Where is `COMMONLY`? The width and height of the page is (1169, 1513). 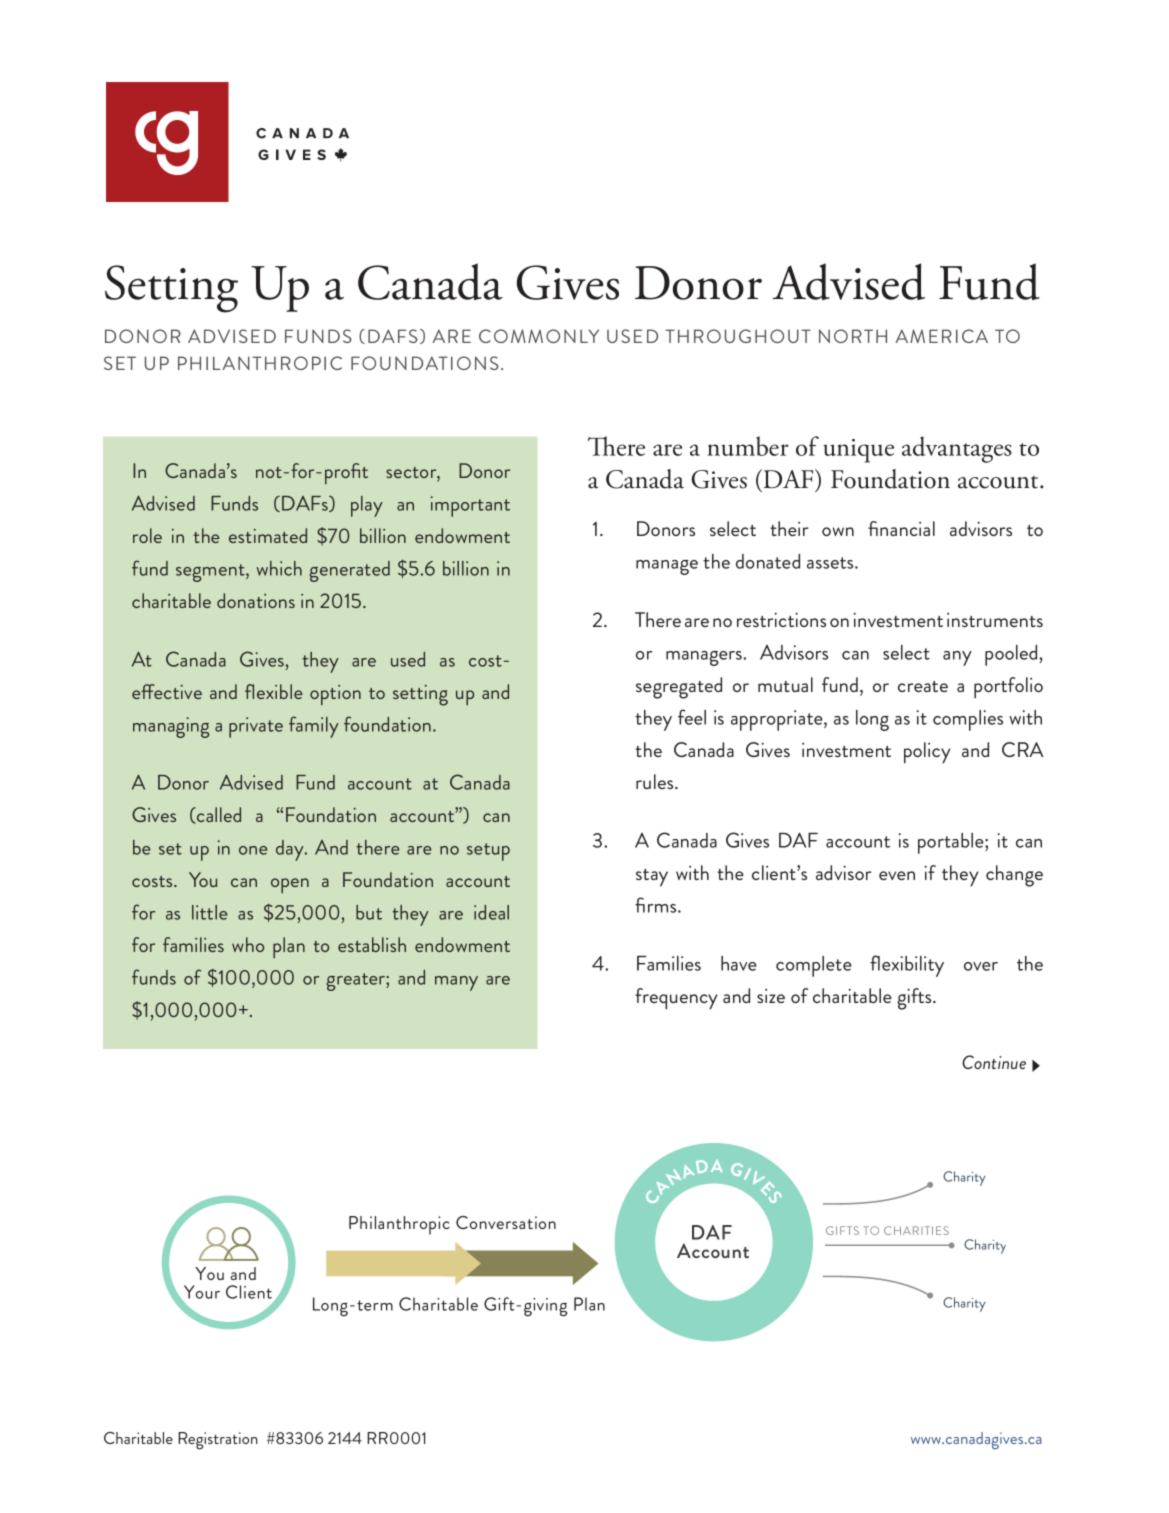
COMMONLY is located at coordinates (539, 336).
